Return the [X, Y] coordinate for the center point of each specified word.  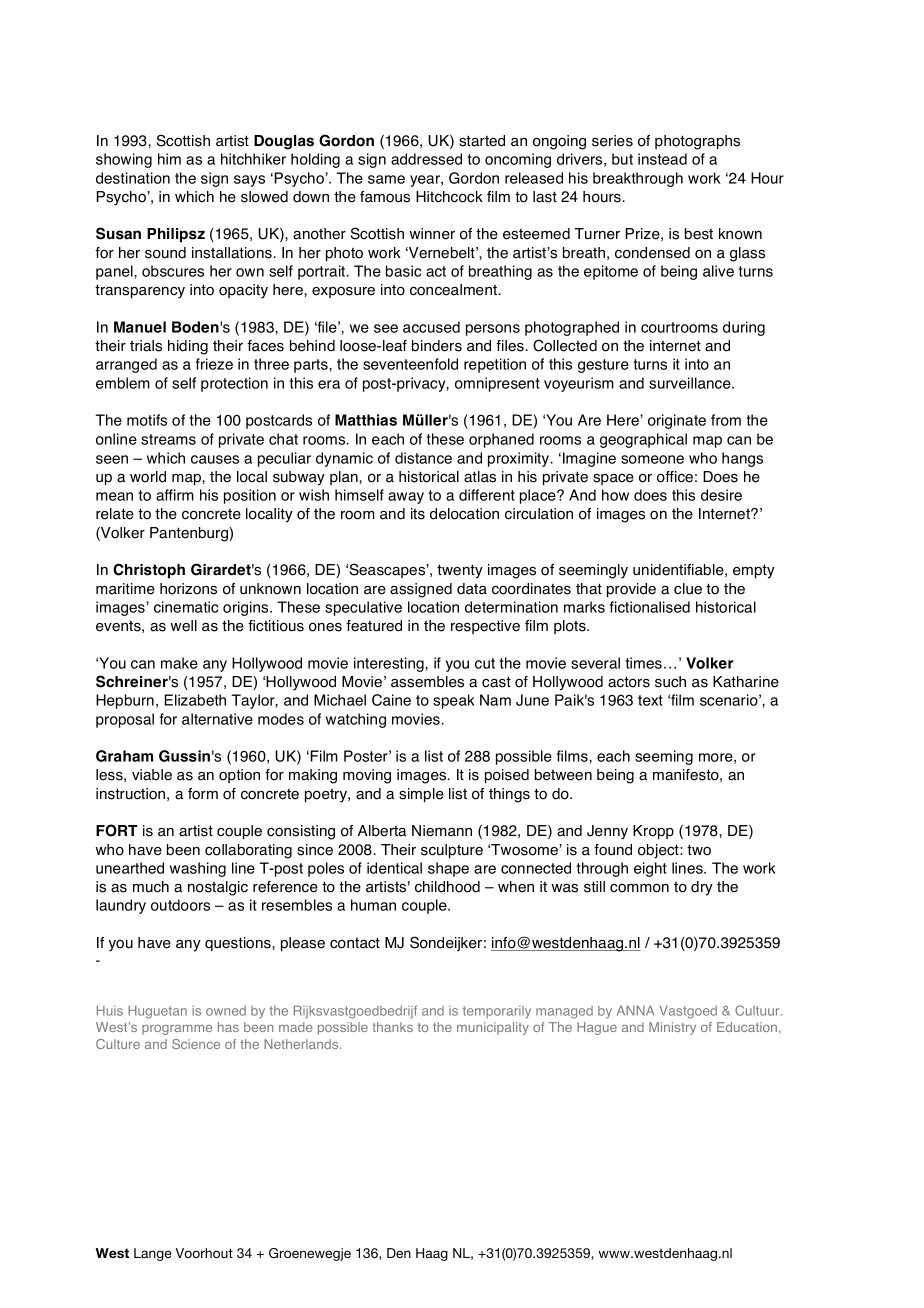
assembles [427, 682]
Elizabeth [195, 700]
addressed [426, 159]
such [670, 682]
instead [662, 159]
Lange [153, 1254]
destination [133, 178]
